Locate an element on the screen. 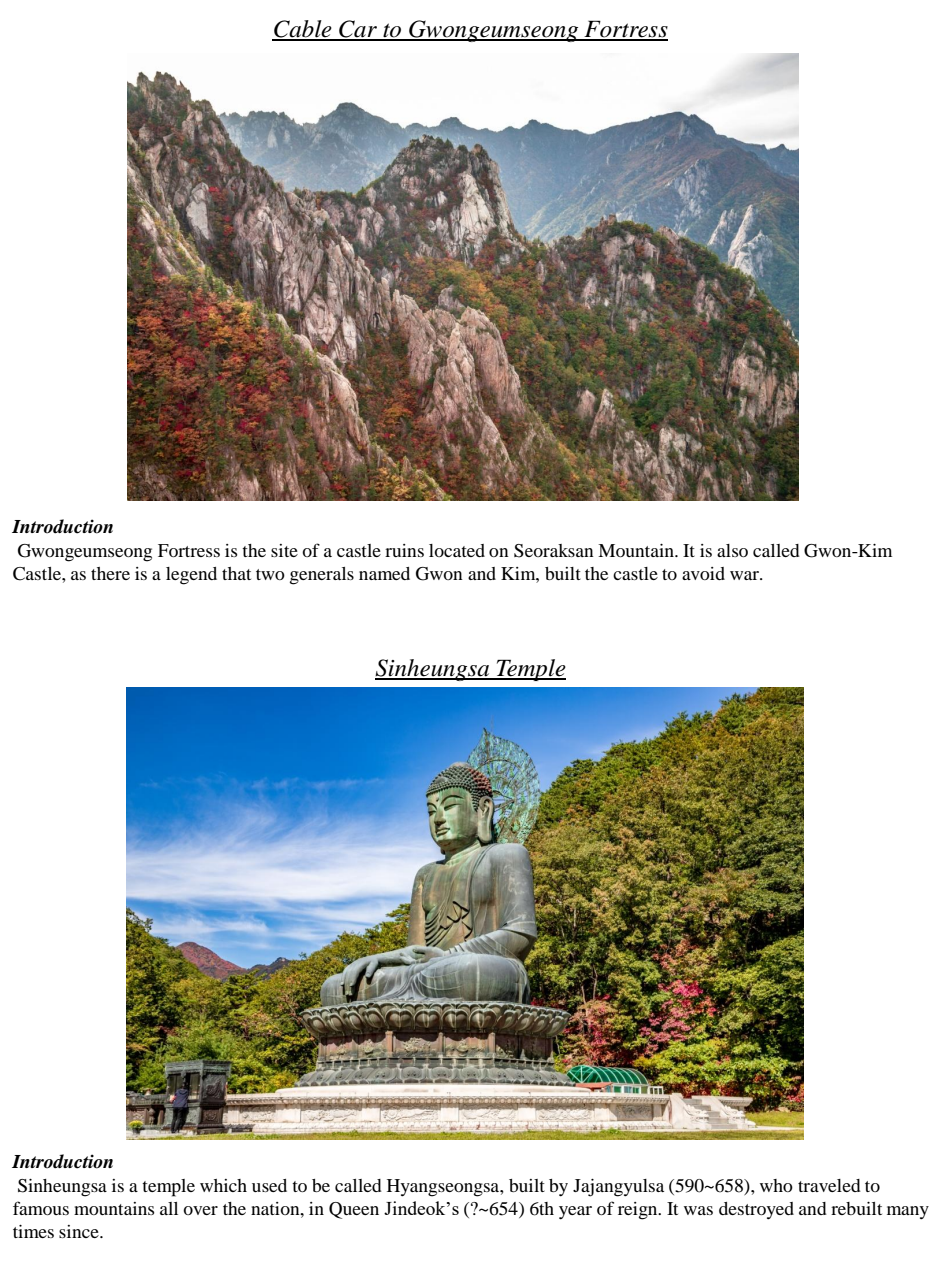  located is located at coordinates (457, 550).
